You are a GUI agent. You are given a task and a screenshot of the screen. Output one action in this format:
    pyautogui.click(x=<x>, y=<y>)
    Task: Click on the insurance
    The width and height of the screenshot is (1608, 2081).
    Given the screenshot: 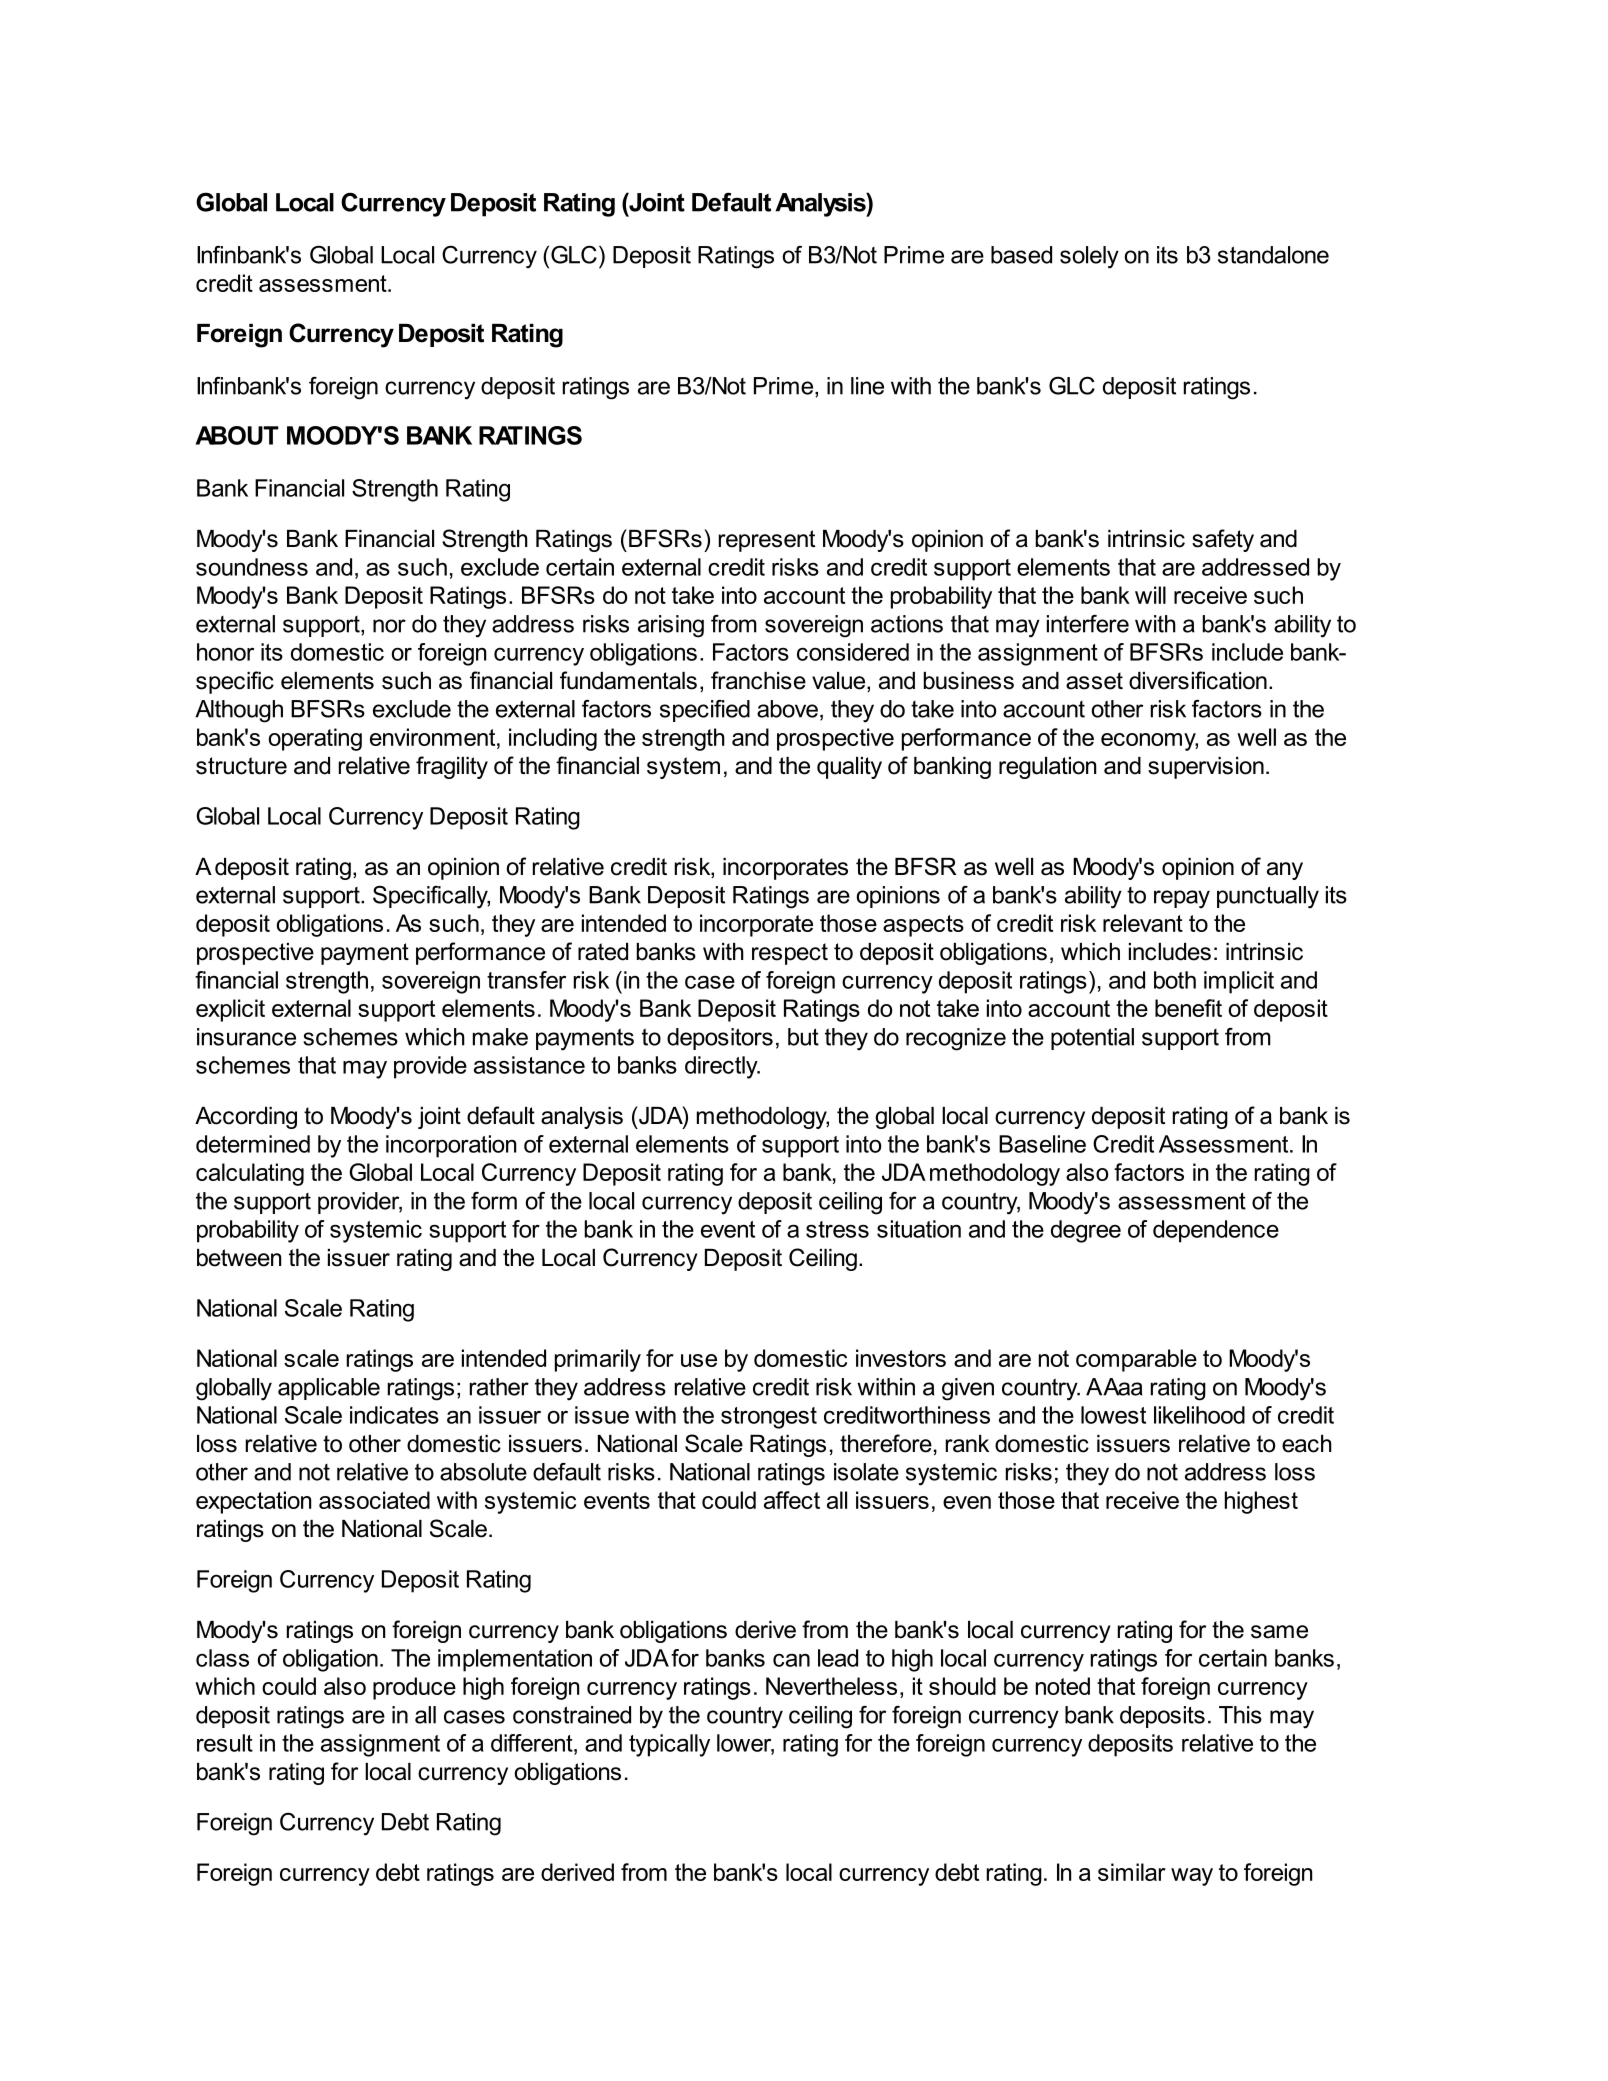 What is the action you would take?
    pyautogui.click(x=246, y=1037)
